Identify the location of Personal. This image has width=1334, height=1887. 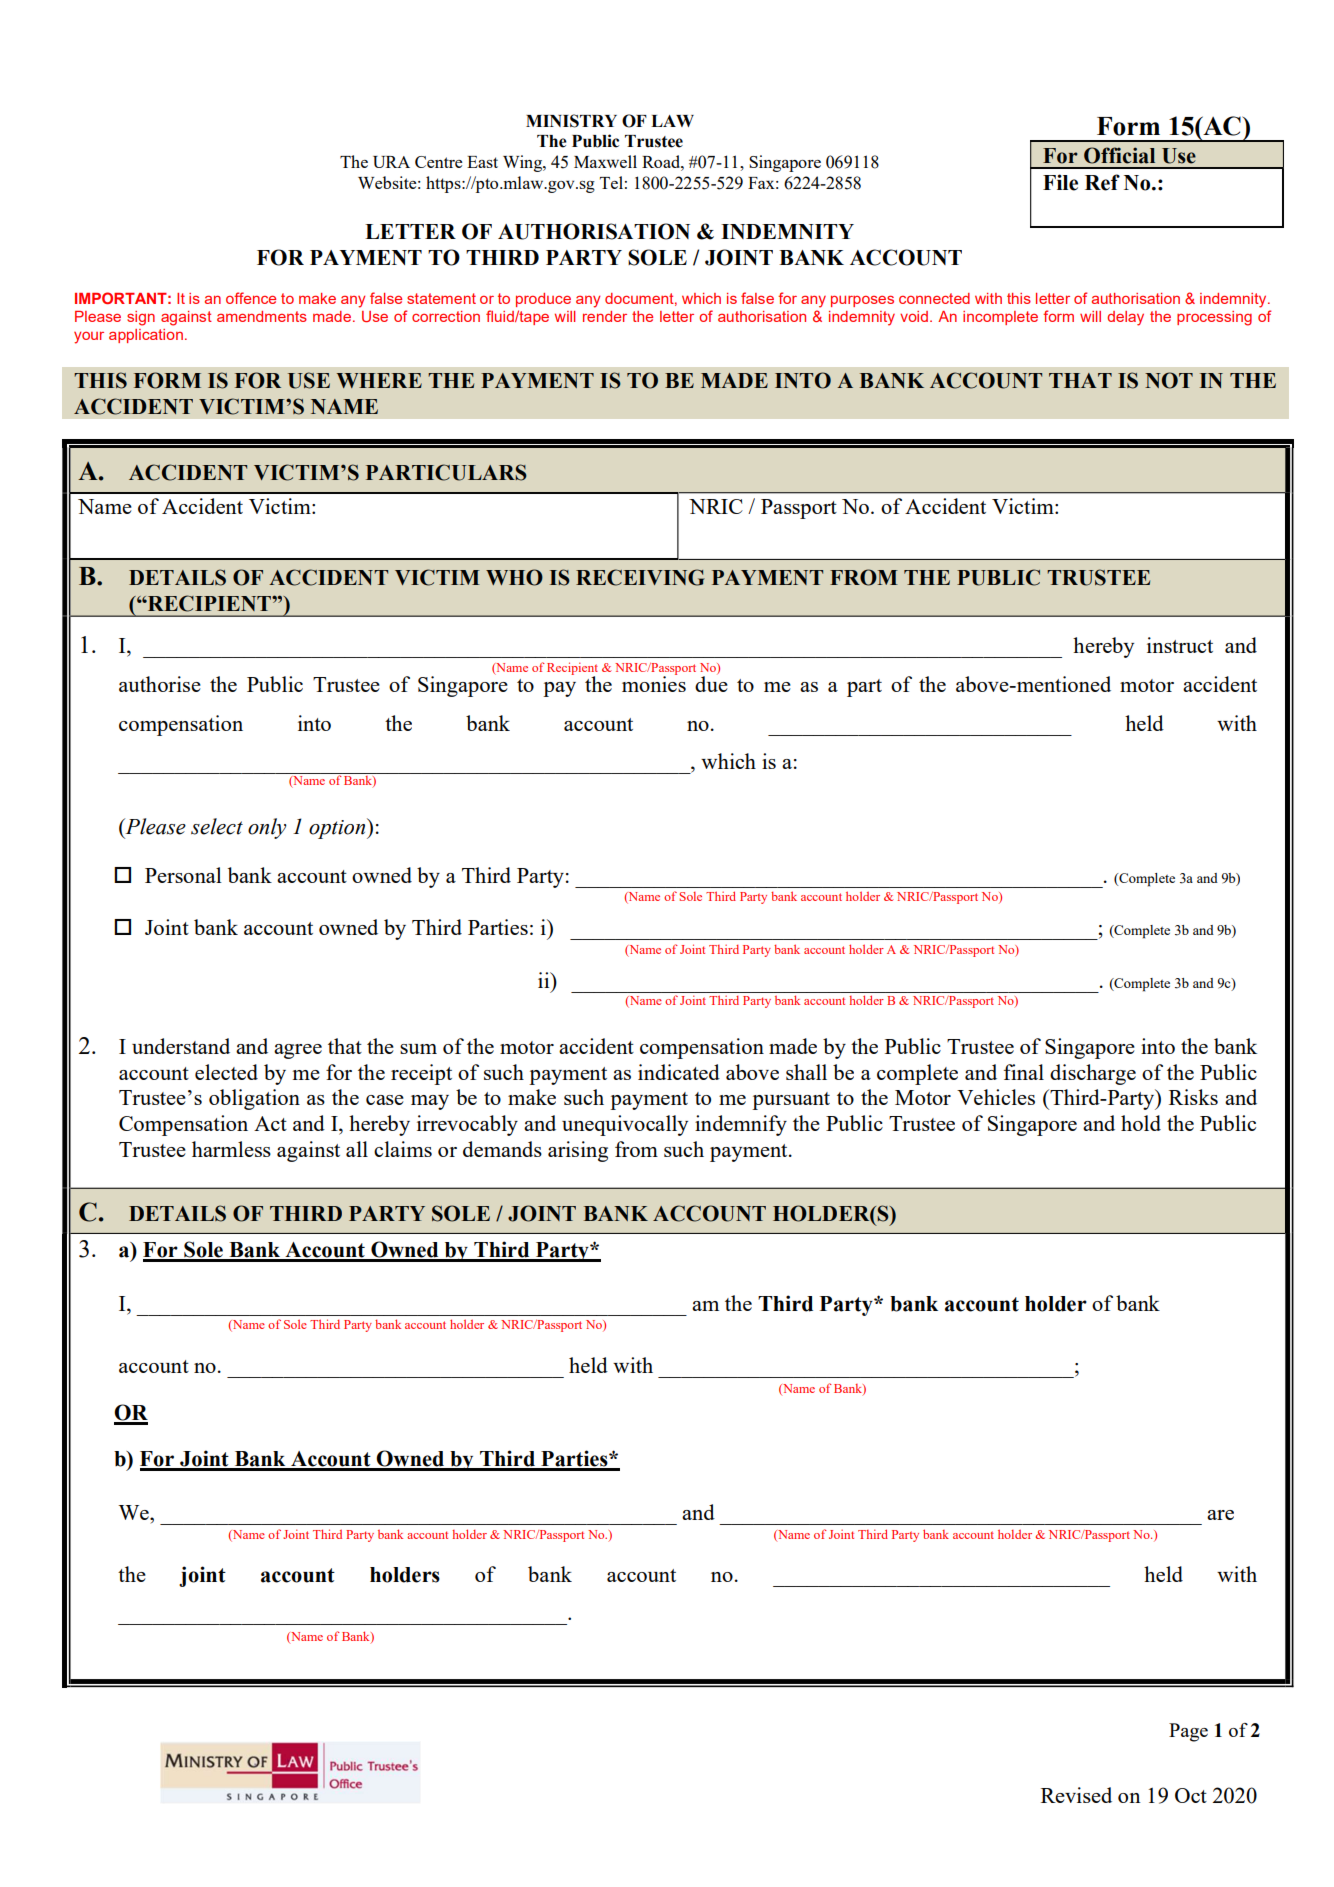
(183, 875).
